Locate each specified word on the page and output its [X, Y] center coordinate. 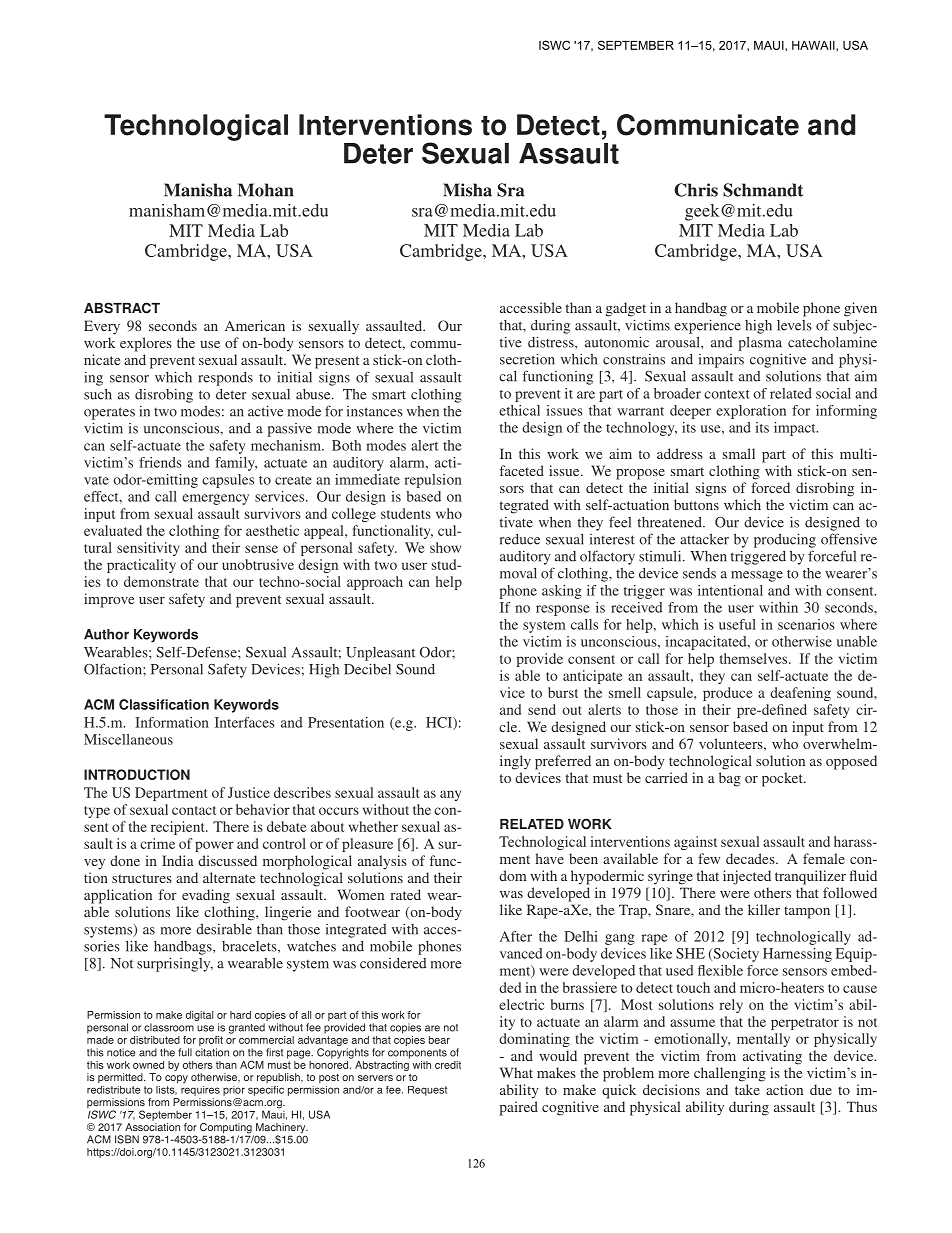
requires [200, 1089]
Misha [467, 190]
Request [427, 1091]
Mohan [266, 190]
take [747, 1089]
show [445, 547]
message [757, 576]
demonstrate [161, 581]
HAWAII [814, 45]
